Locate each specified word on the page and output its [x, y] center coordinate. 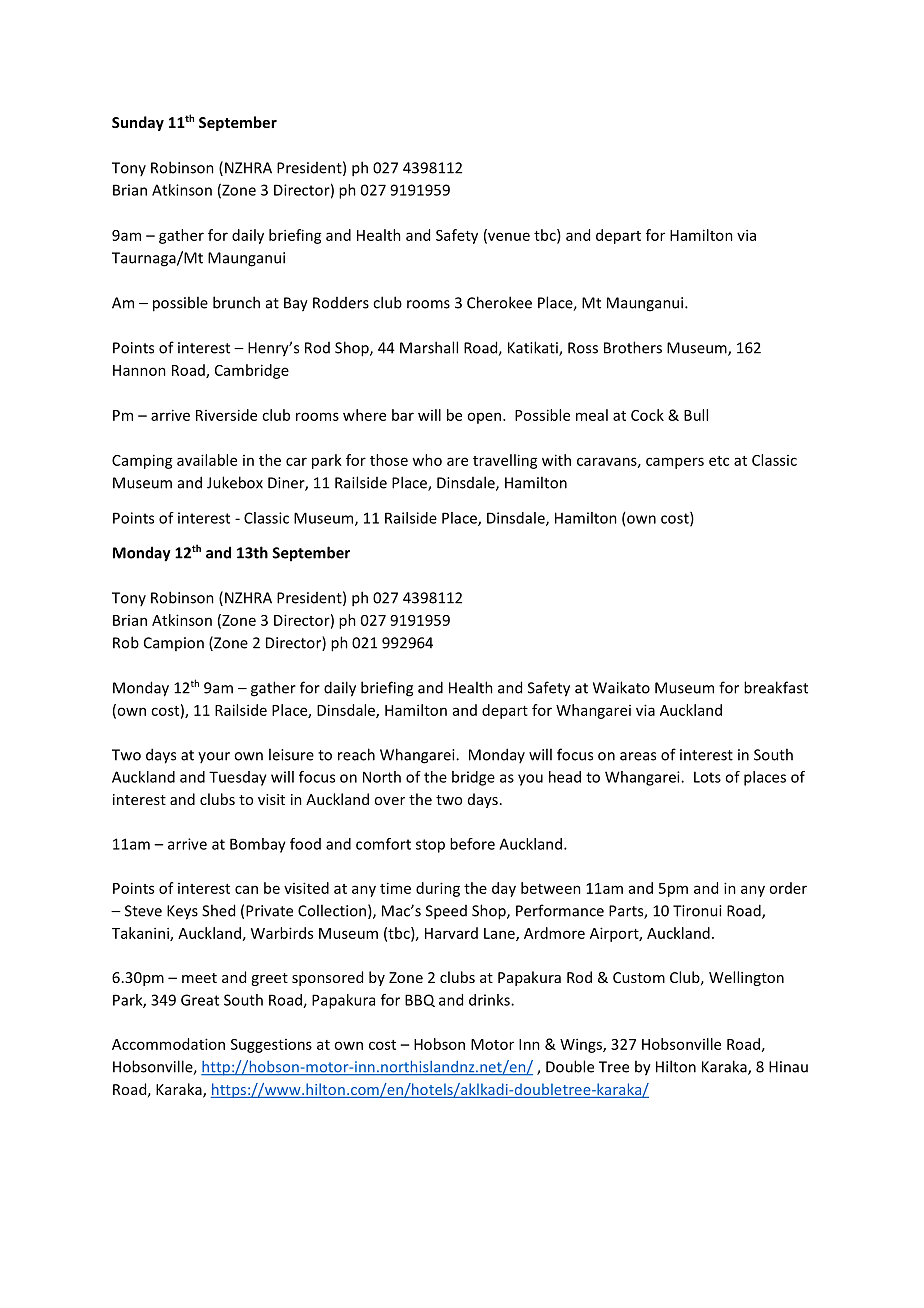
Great [200, 1000]
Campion [174, 644]
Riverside [226, 415]
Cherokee [499, 302]
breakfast [776, 687]
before [472, 844]
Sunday [138, 123]
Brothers [633, 347]
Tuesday [238, 778]
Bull [696, 415]
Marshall [429, 347]
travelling [505, 461]
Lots [707, 777]
